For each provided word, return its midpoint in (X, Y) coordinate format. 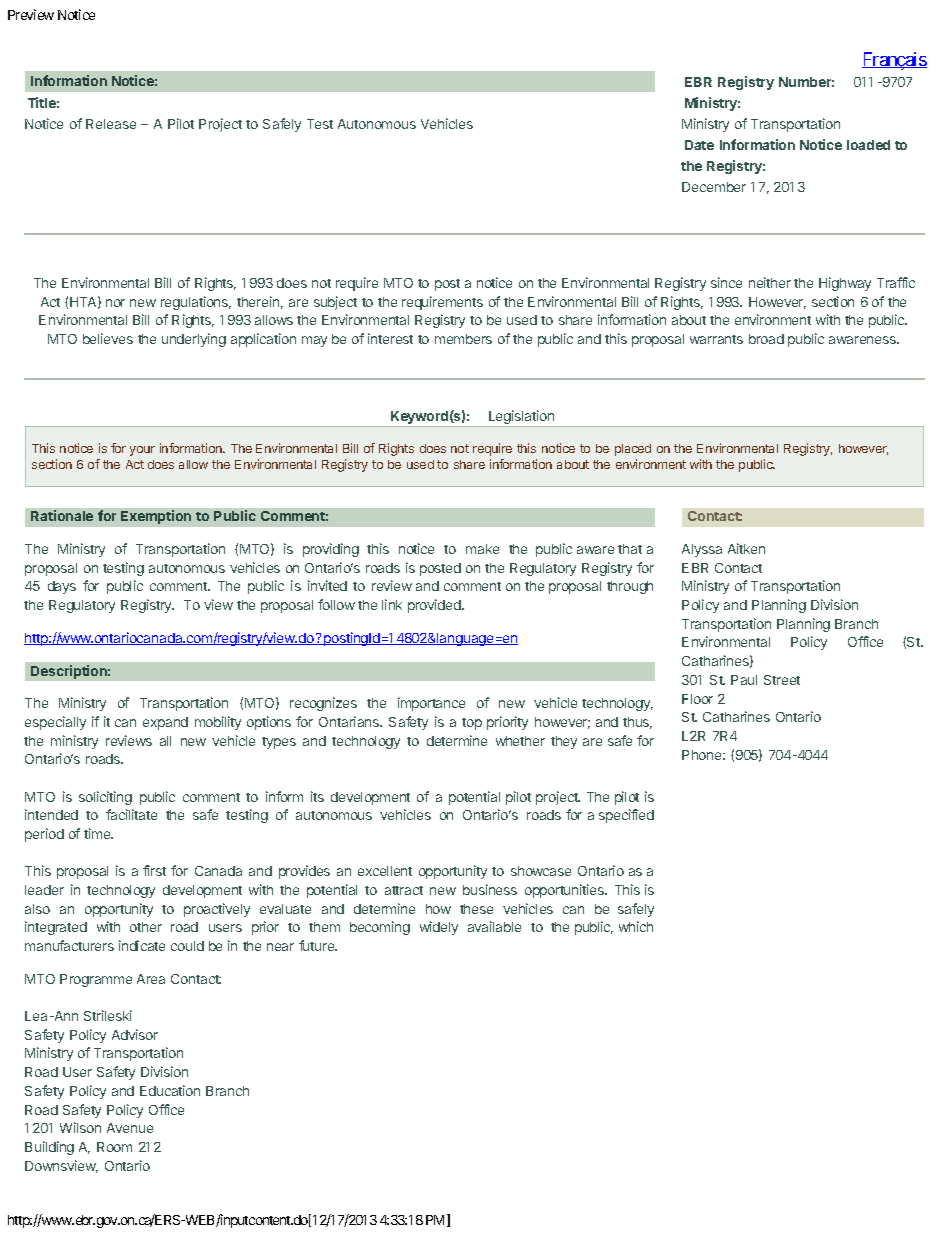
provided (435, 606)
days (62, 587)
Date (699, 145)
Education (170, 1090)
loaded (868, 145)
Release (111, 124)
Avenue (130, 1128)
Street (782, 680)
